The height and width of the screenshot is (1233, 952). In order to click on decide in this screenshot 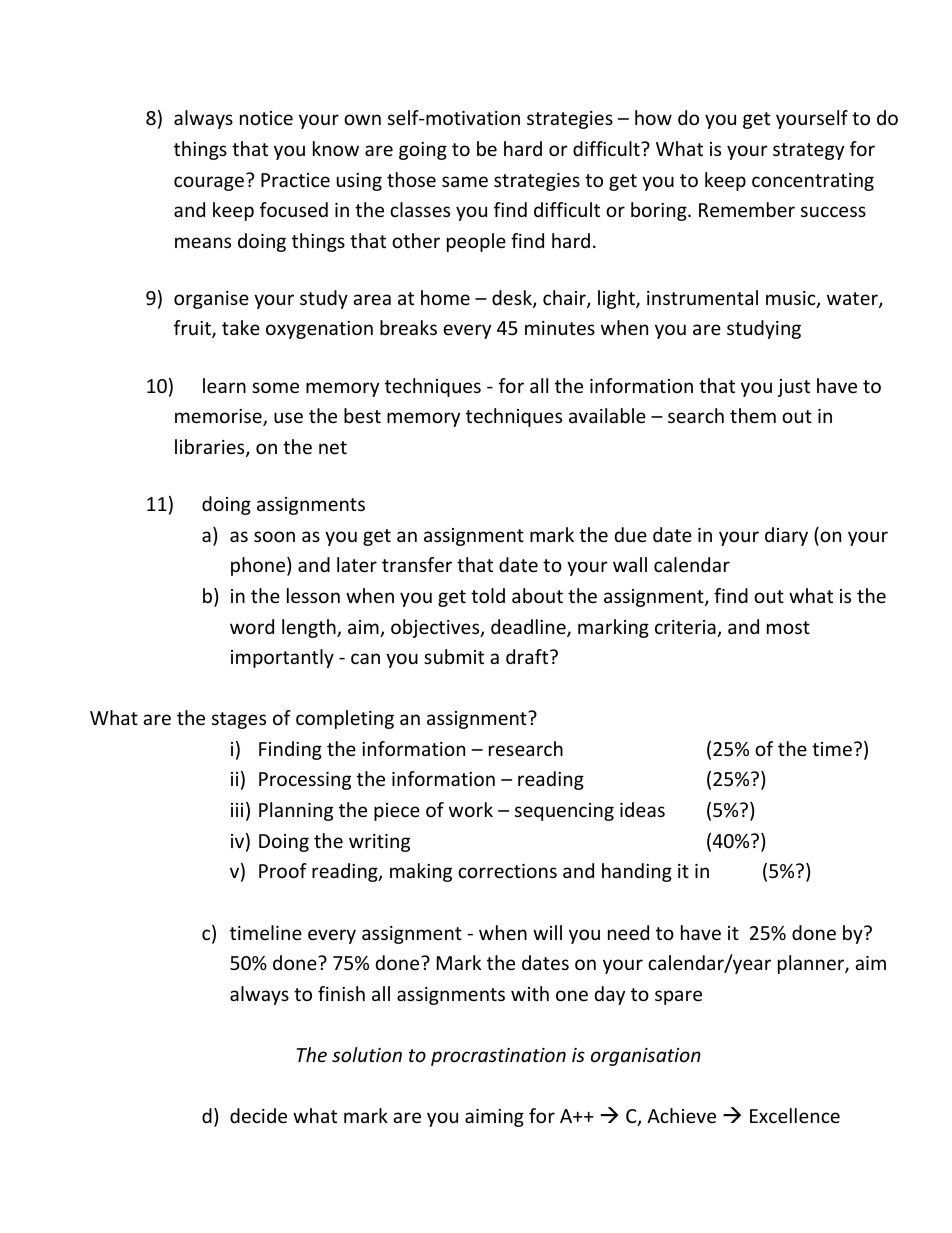, I will do `click(258, 1115)`.
